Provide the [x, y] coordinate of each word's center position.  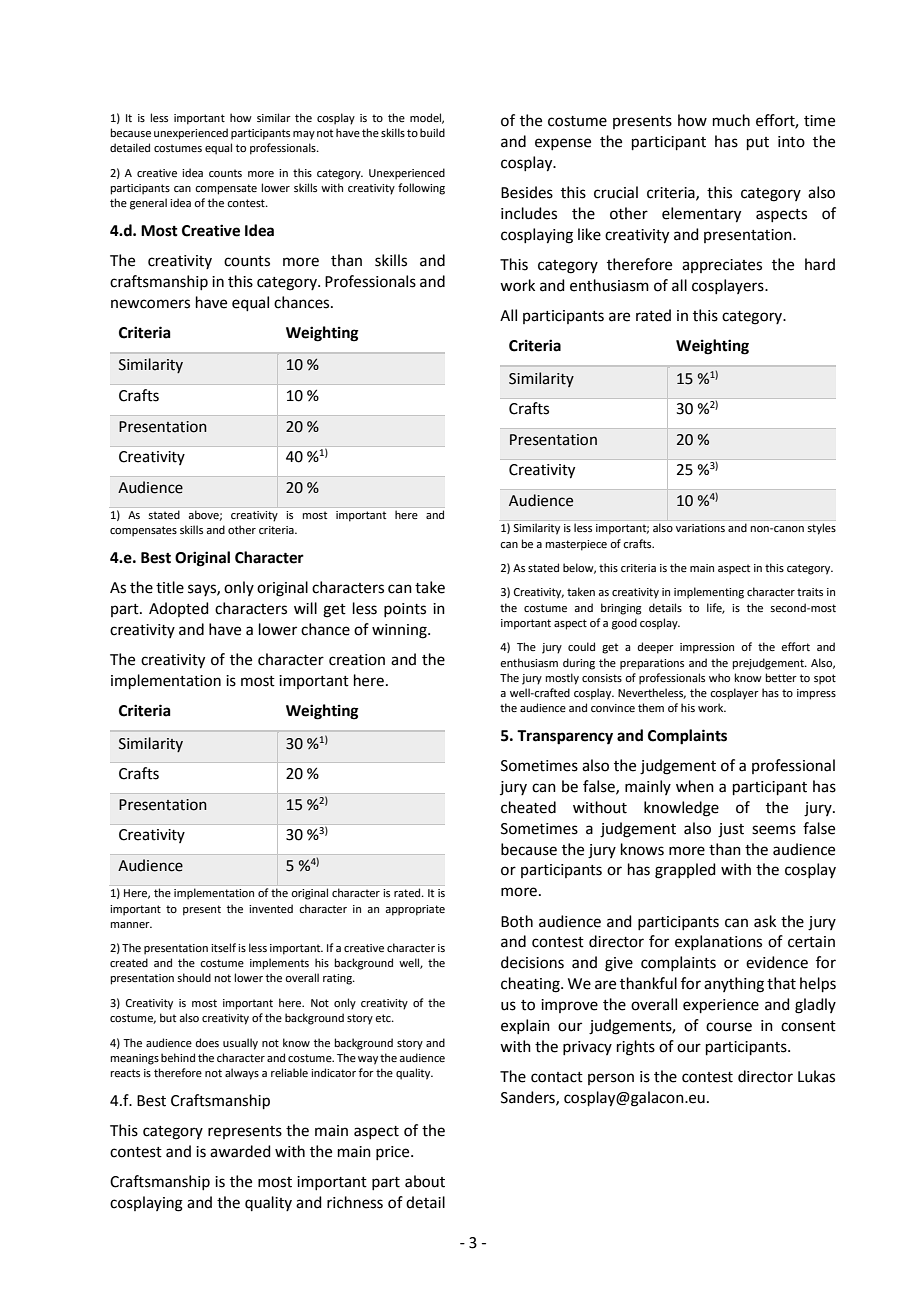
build [432, 132]
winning [400, 631]
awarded [240, 1151]
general [148, 204]
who [719, 677]
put [758, 143]
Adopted [179, 609]
